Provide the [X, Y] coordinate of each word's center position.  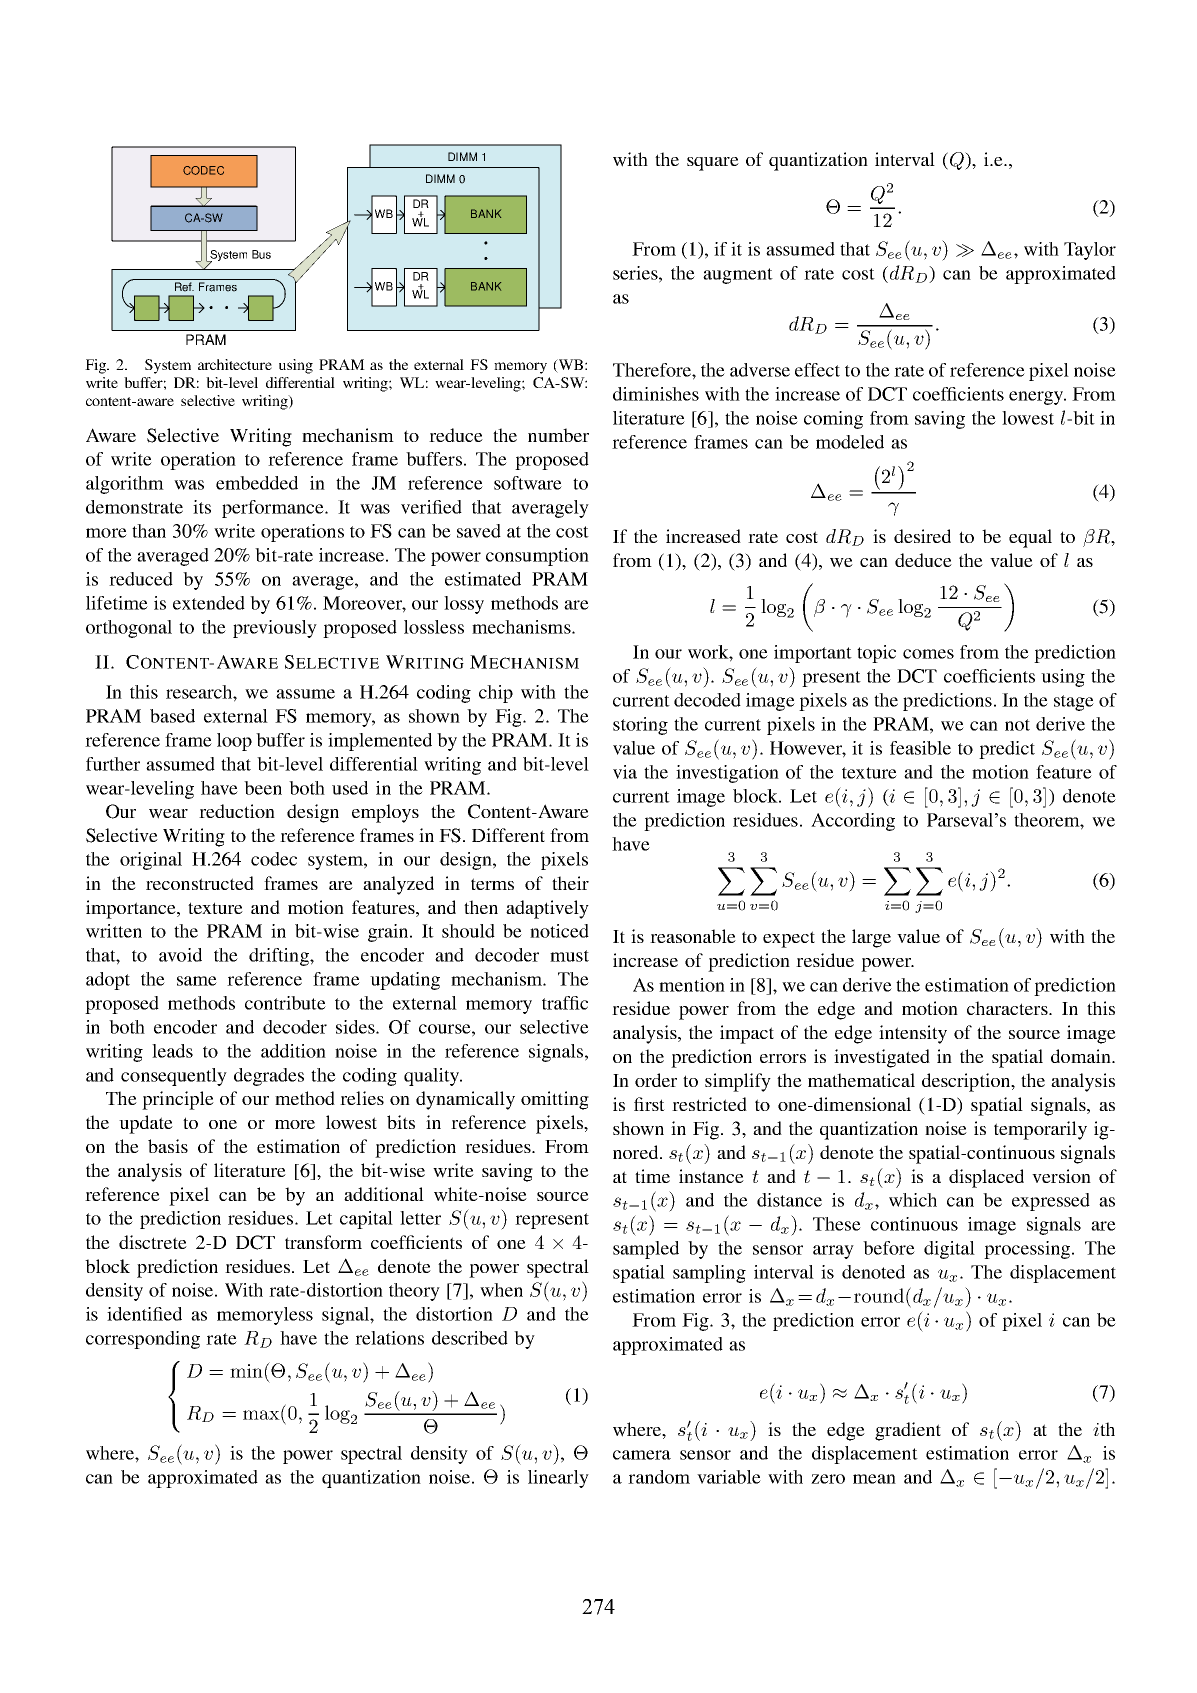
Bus [261, 254]
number [558, 435]
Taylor [1090, 251]
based [172, 716]
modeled [850, 442]
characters [1008, 1008]
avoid [180, 955]
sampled [646, 1250]
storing [640, 726]
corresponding [143, 1340]
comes [928, 654]
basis [168, 1146]
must [569, 956]
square [713, 164]
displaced [986, 1178]
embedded [257, 483]
